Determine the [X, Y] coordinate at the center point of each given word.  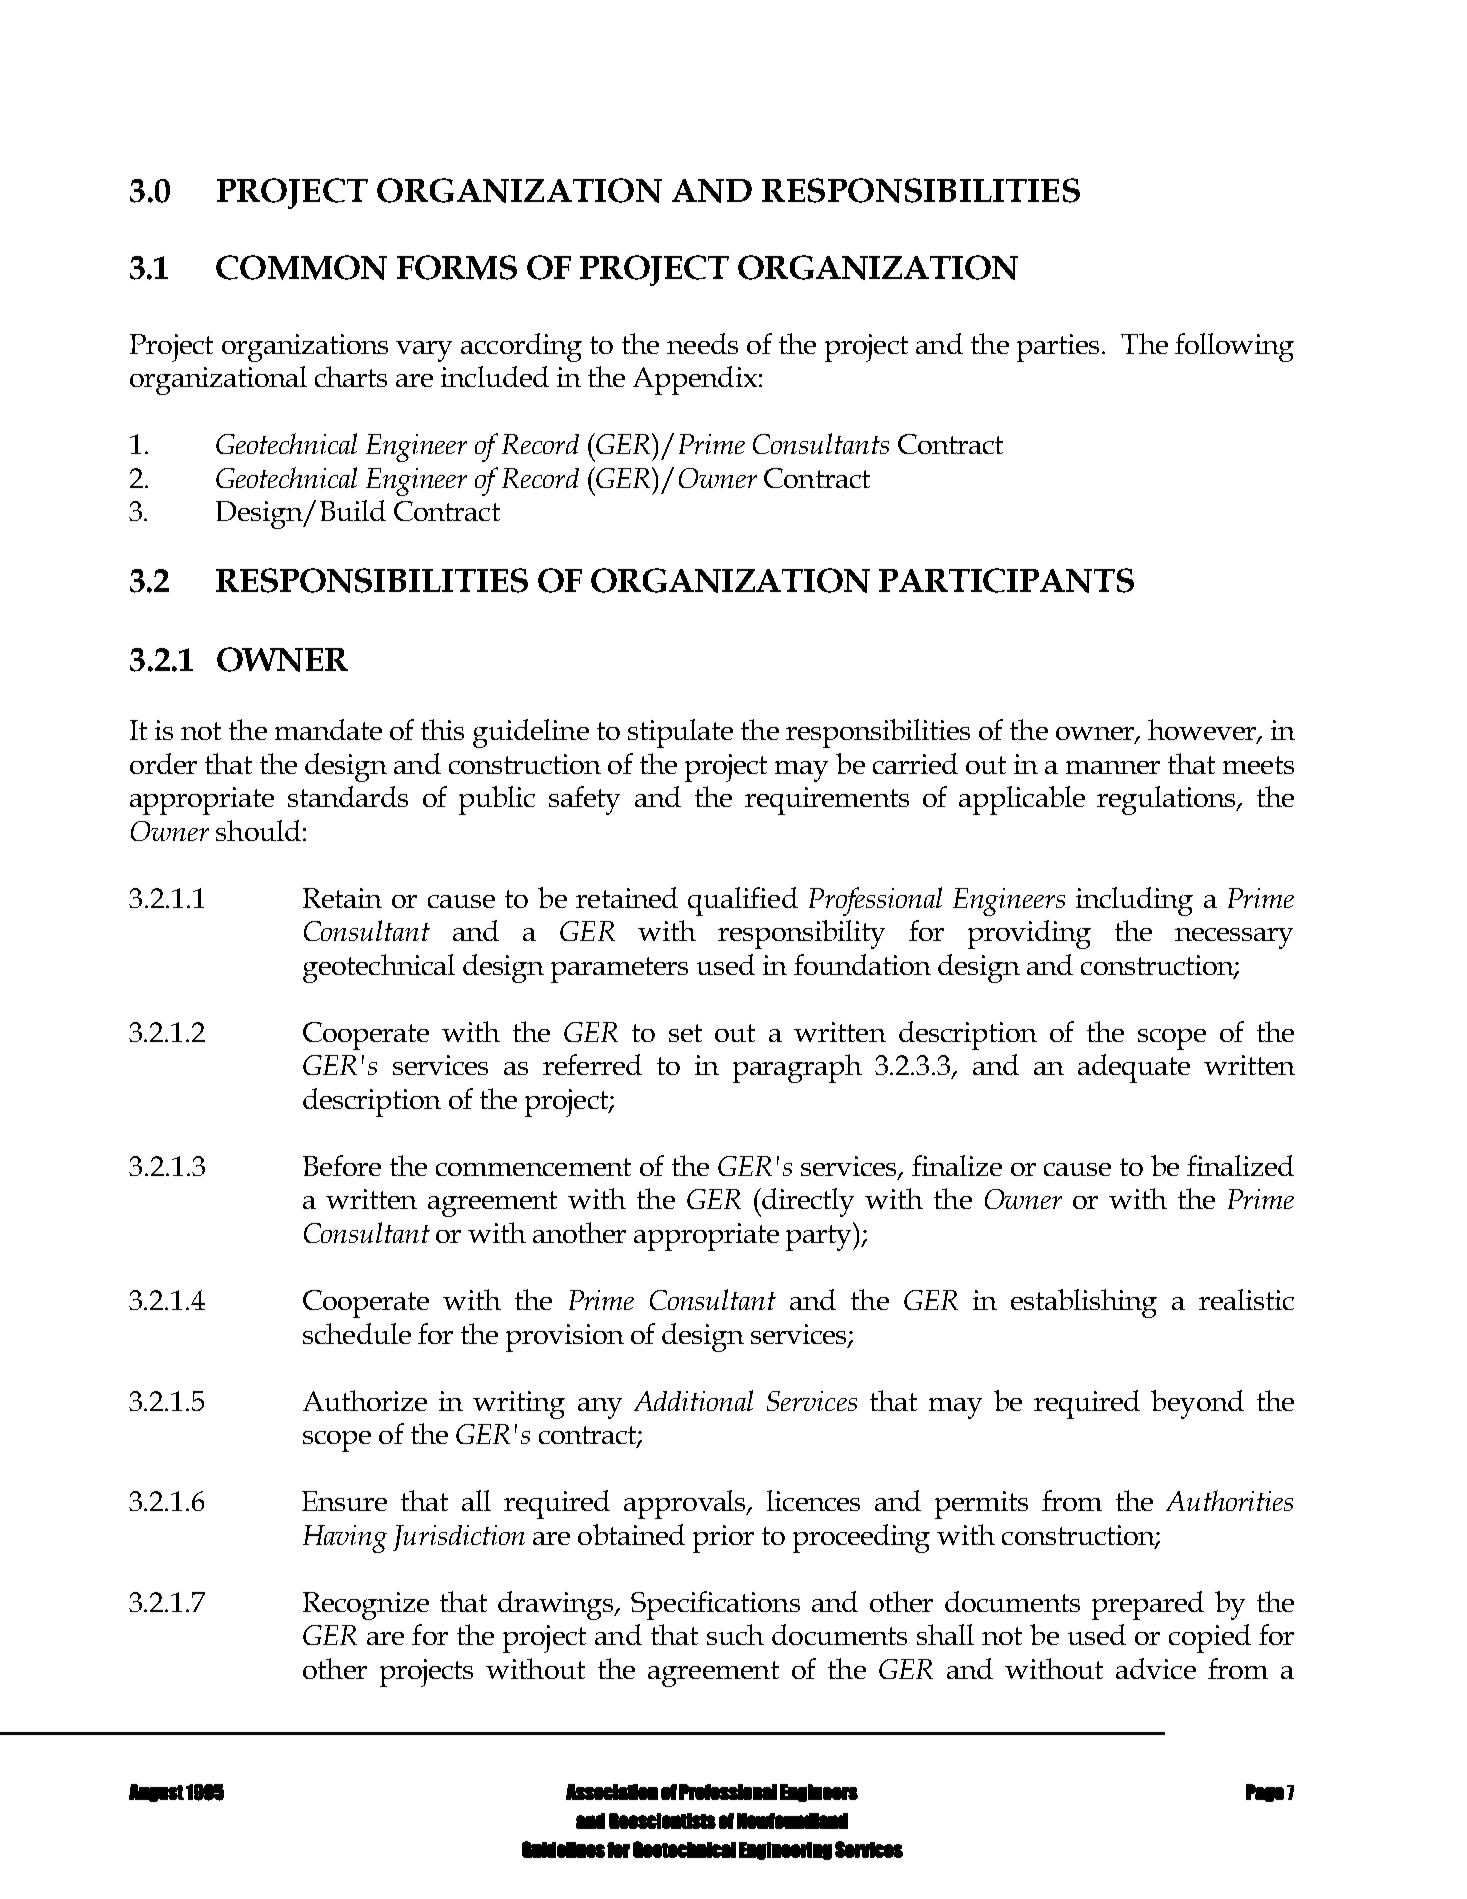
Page [1265, 1793]
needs [702, 343]
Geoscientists [662, 1821]
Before [342, 1165]
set [685, 1033]
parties [1058, 348]
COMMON [301, 267]
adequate [1134, 1068]
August [156, 1793]
